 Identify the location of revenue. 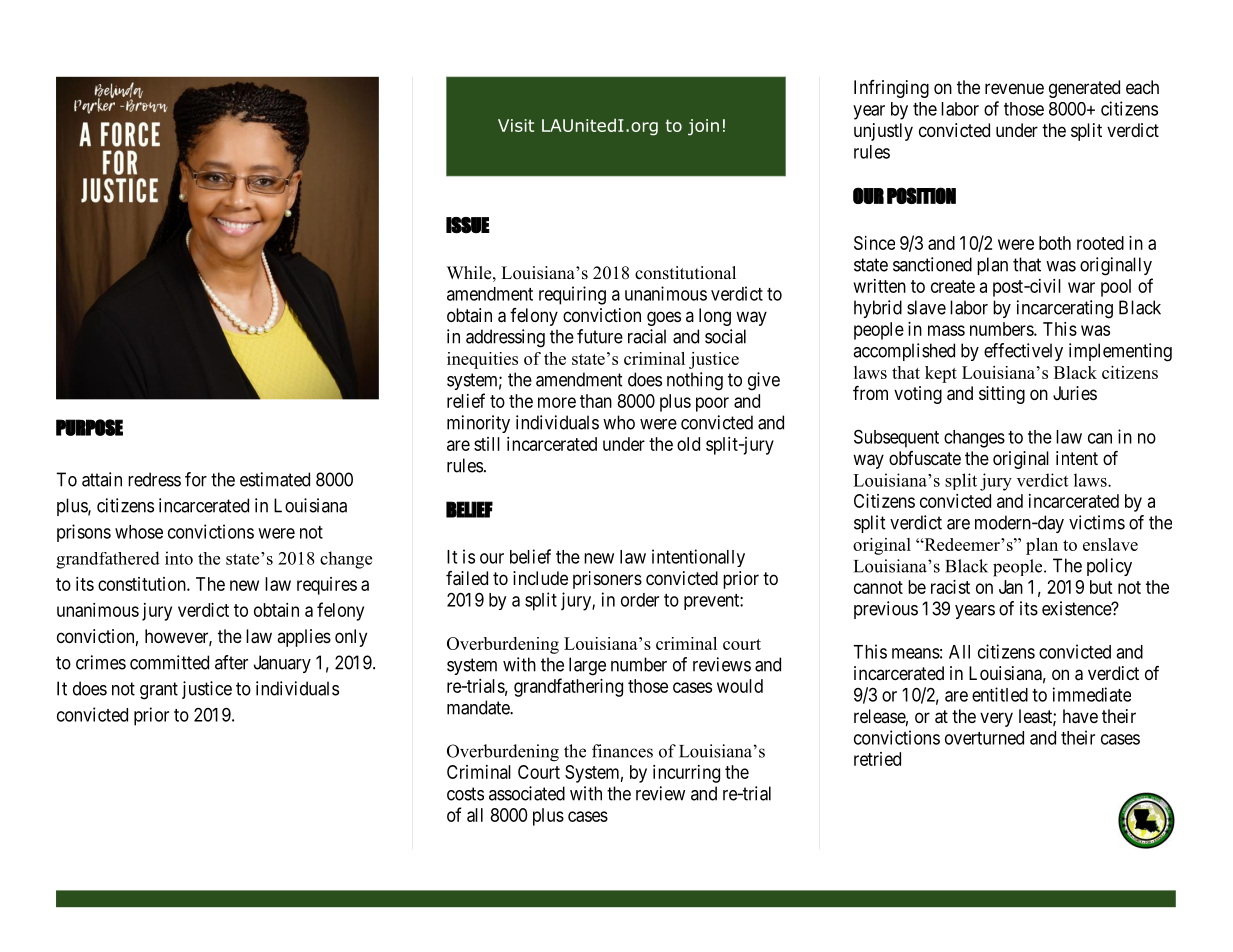
(1014, 88).
